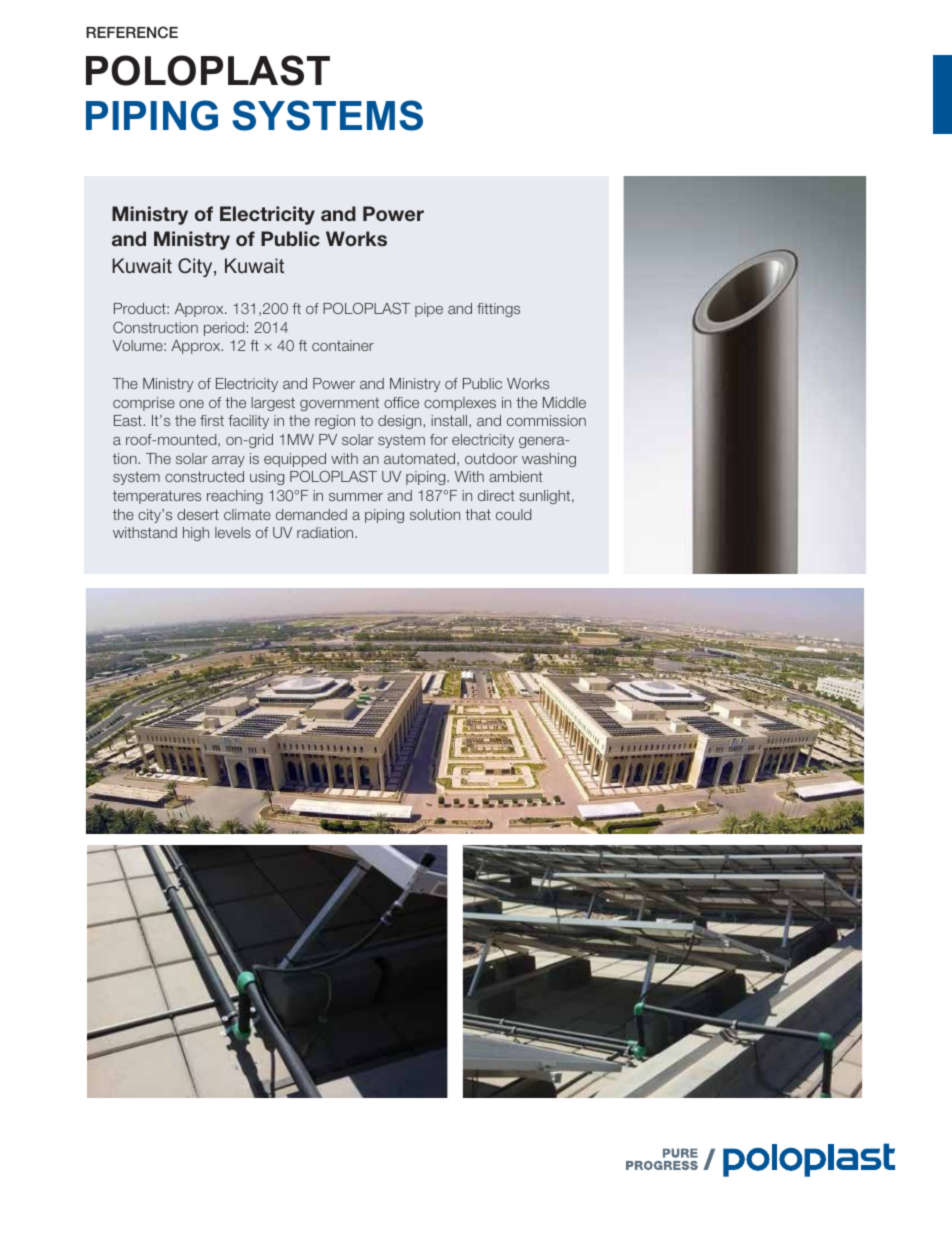  Describe the element at coordinates (198, 514) in the screenshot. I see `desert` at that location.
